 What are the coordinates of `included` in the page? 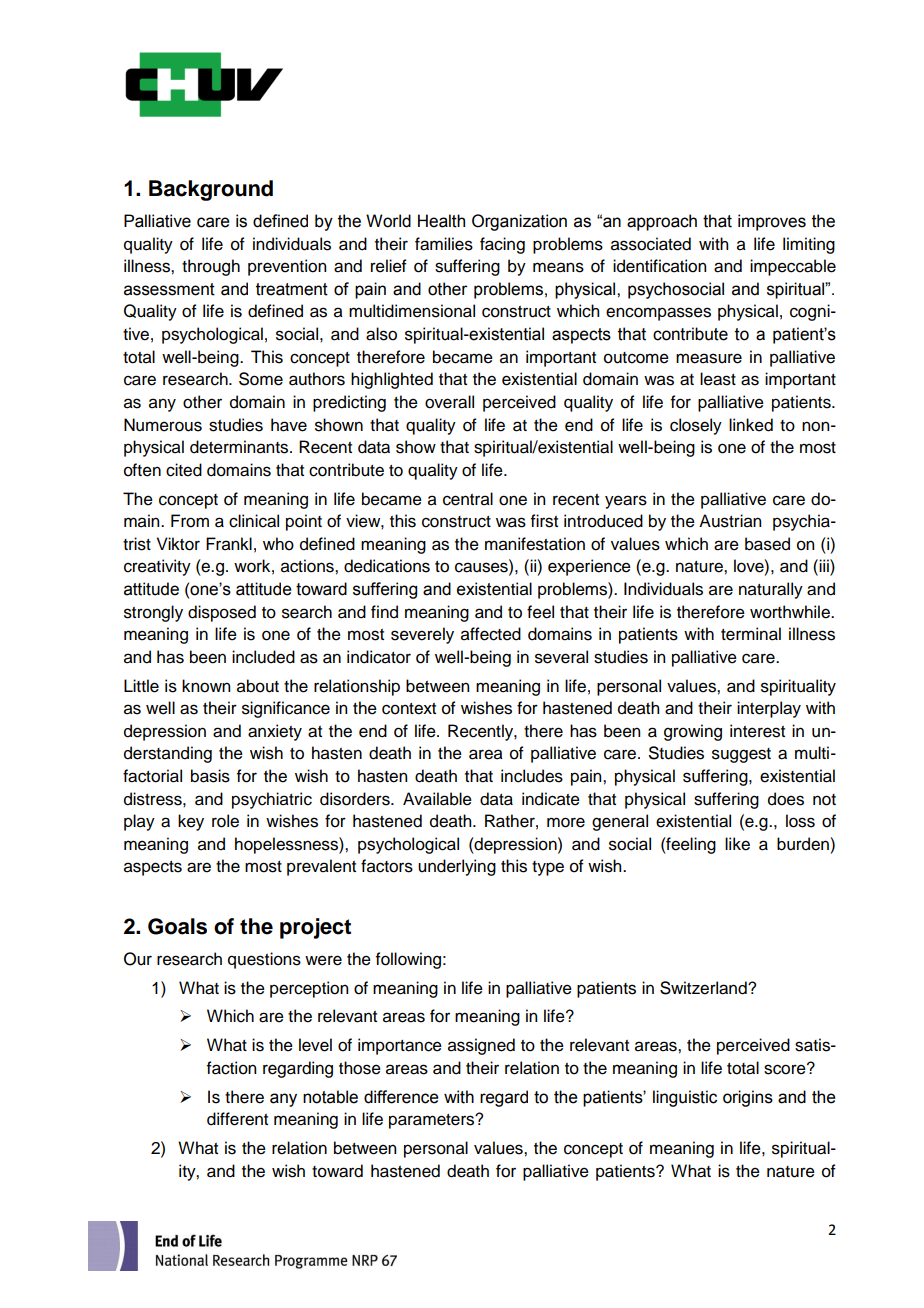 It's located at (263, 657).
